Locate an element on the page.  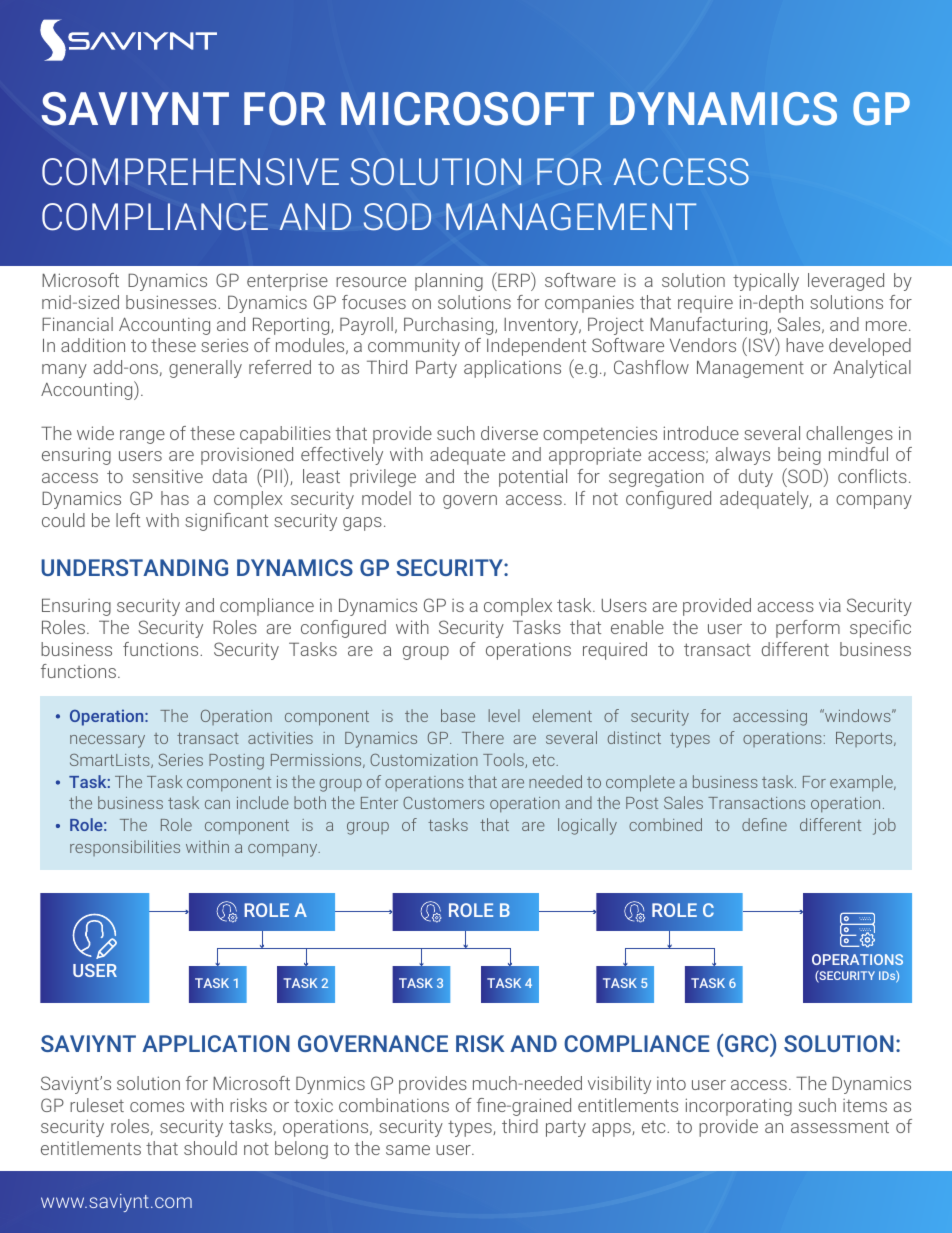
job is located at coordinates (884, 826).
